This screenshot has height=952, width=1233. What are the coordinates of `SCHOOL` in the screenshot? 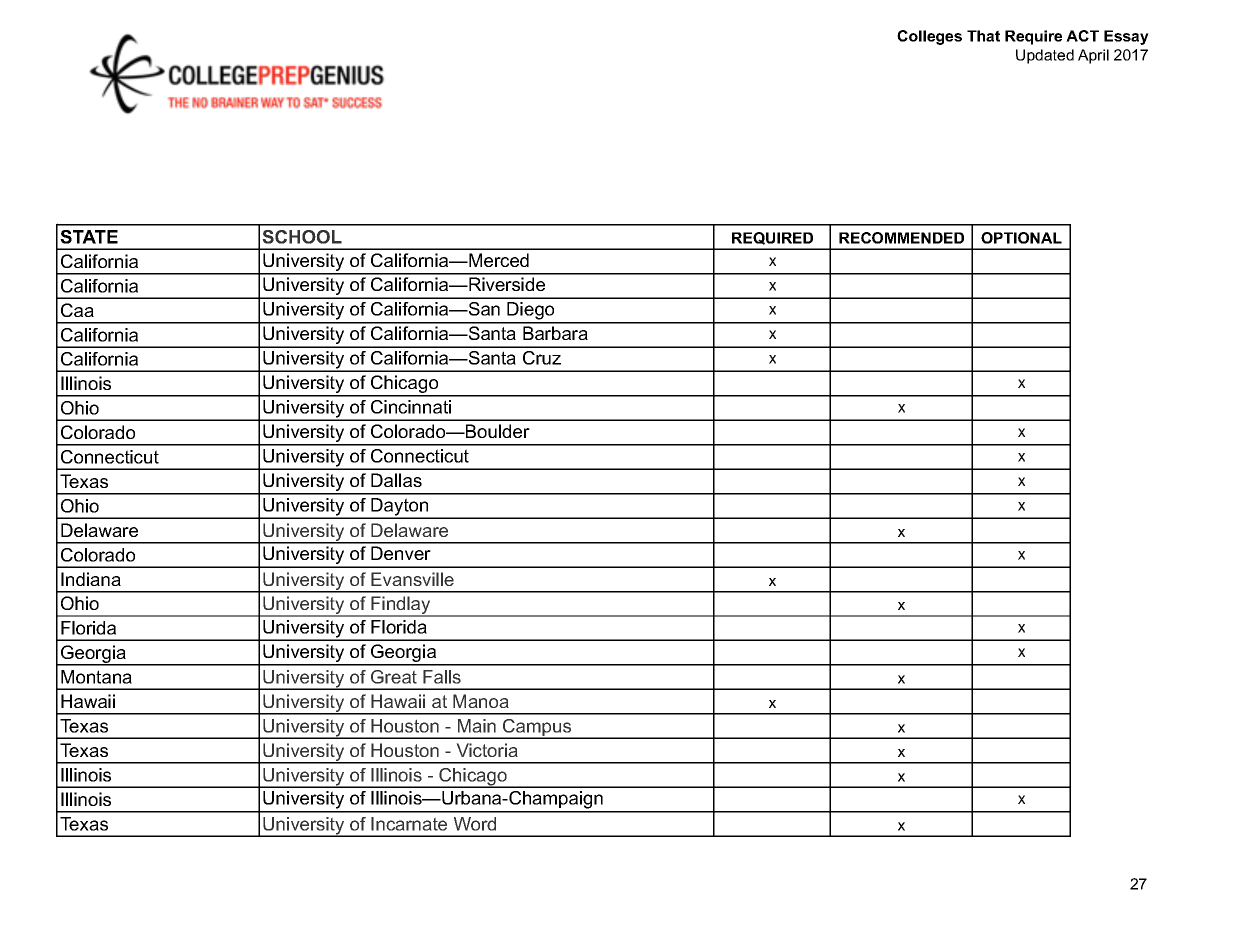 It's located at (302, 237).
